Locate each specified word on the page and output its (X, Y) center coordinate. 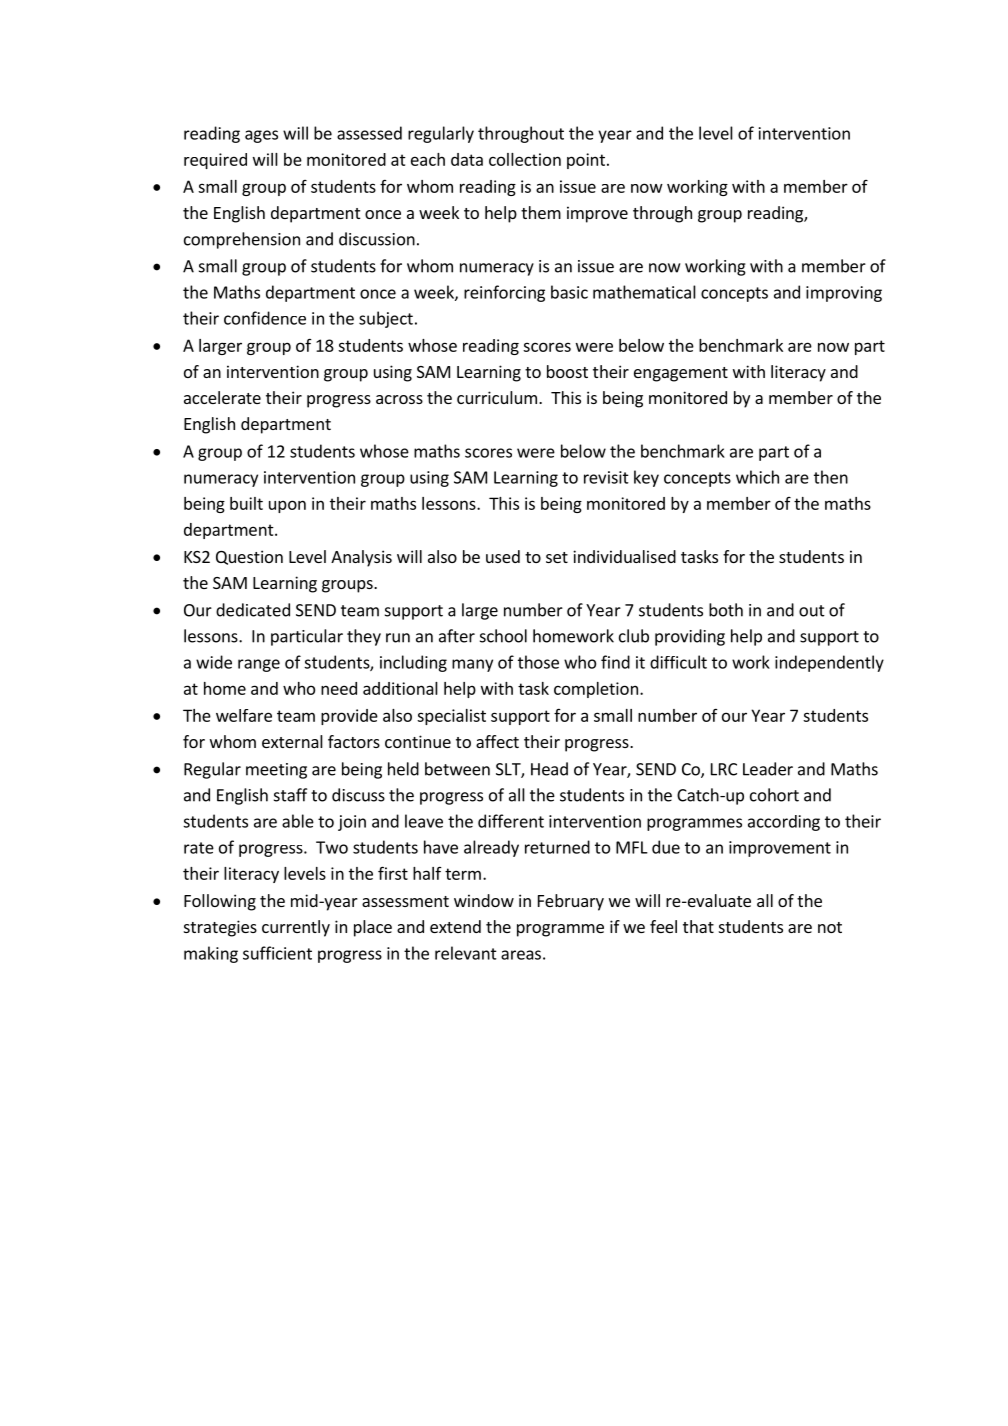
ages (261, 136)
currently (296, 928)
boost (567, 371)
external (292, 741)
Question (249, 557)
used (503, 556)
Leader (768, 769)
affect (497, 741)
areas (521, 955)
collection (525, 159)
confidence (265, 318)
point (586, 161)
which (757, 477)
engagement (681, 374)
